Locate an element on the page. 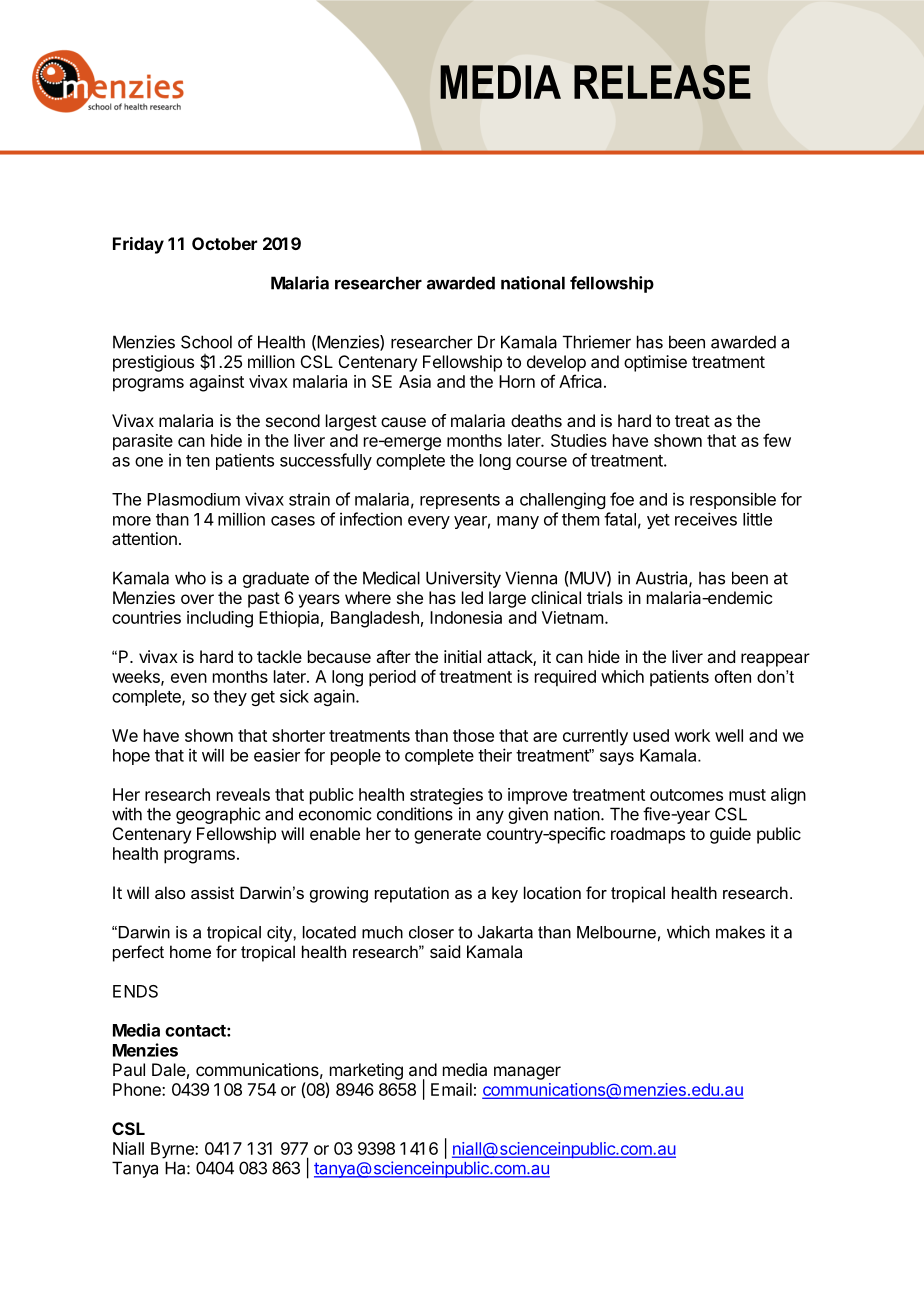 This document has width=924, height=1309. October is located at coordinates (224, 243).
